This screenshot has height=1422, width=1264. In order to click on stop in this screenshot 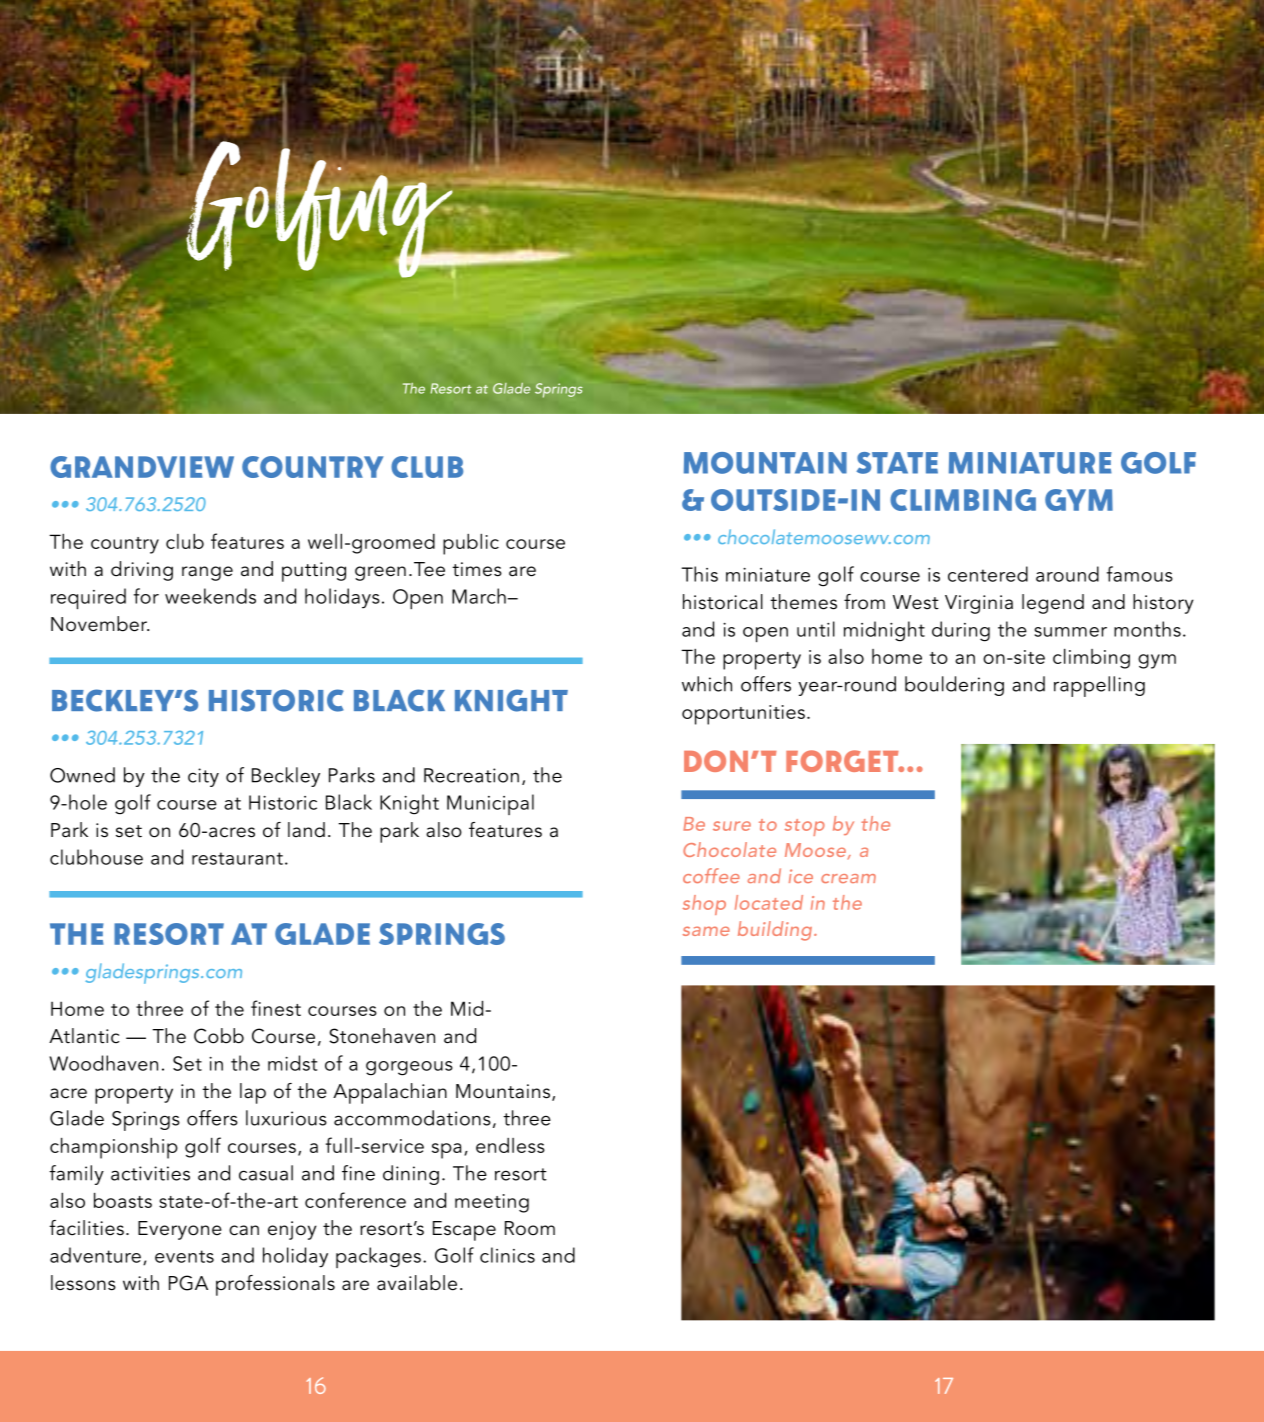, I will do `click(805, 827)`.
